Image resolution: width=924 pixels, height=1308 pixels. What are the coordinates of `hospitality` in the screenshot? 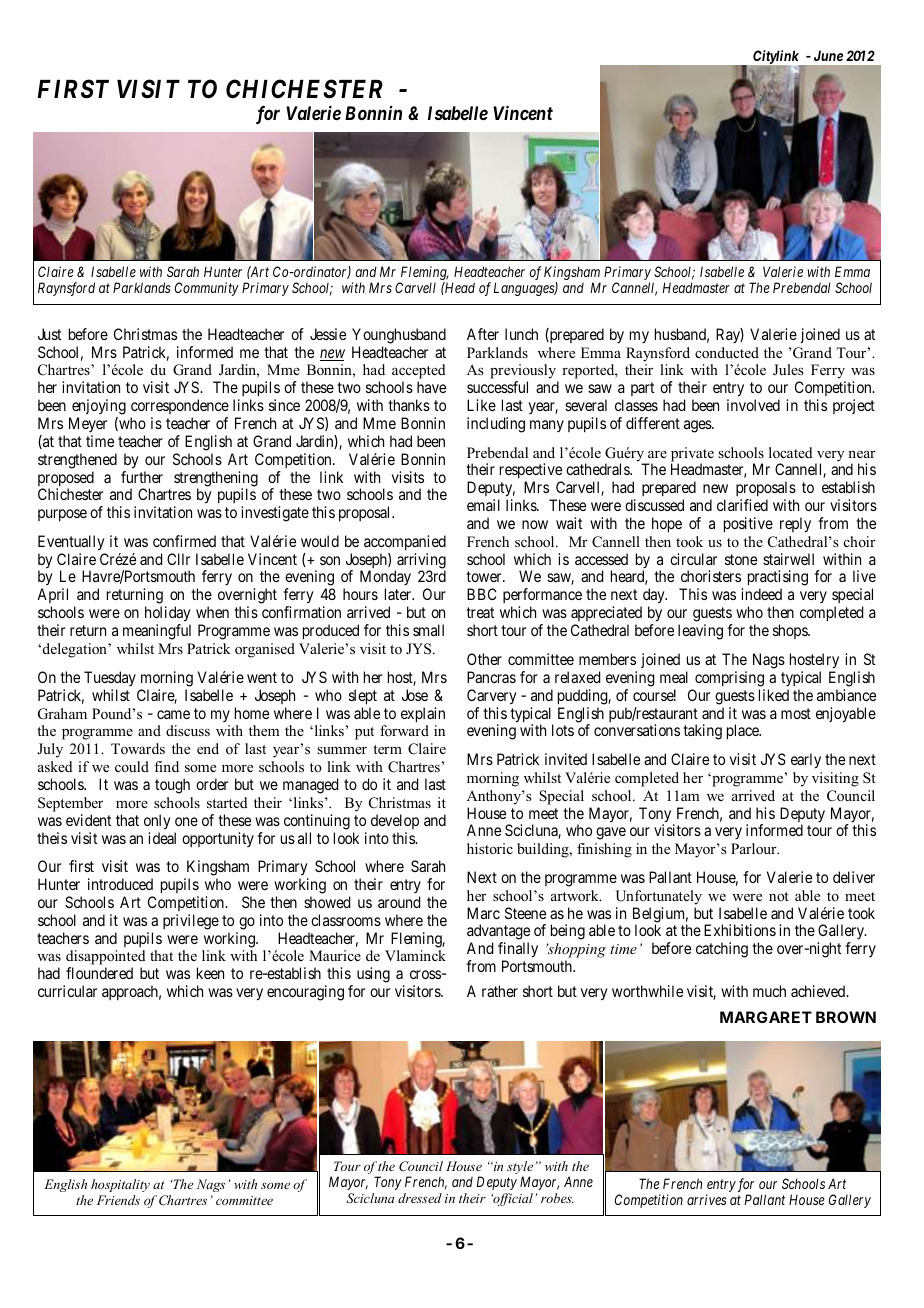 It's located at (120, 1185).
